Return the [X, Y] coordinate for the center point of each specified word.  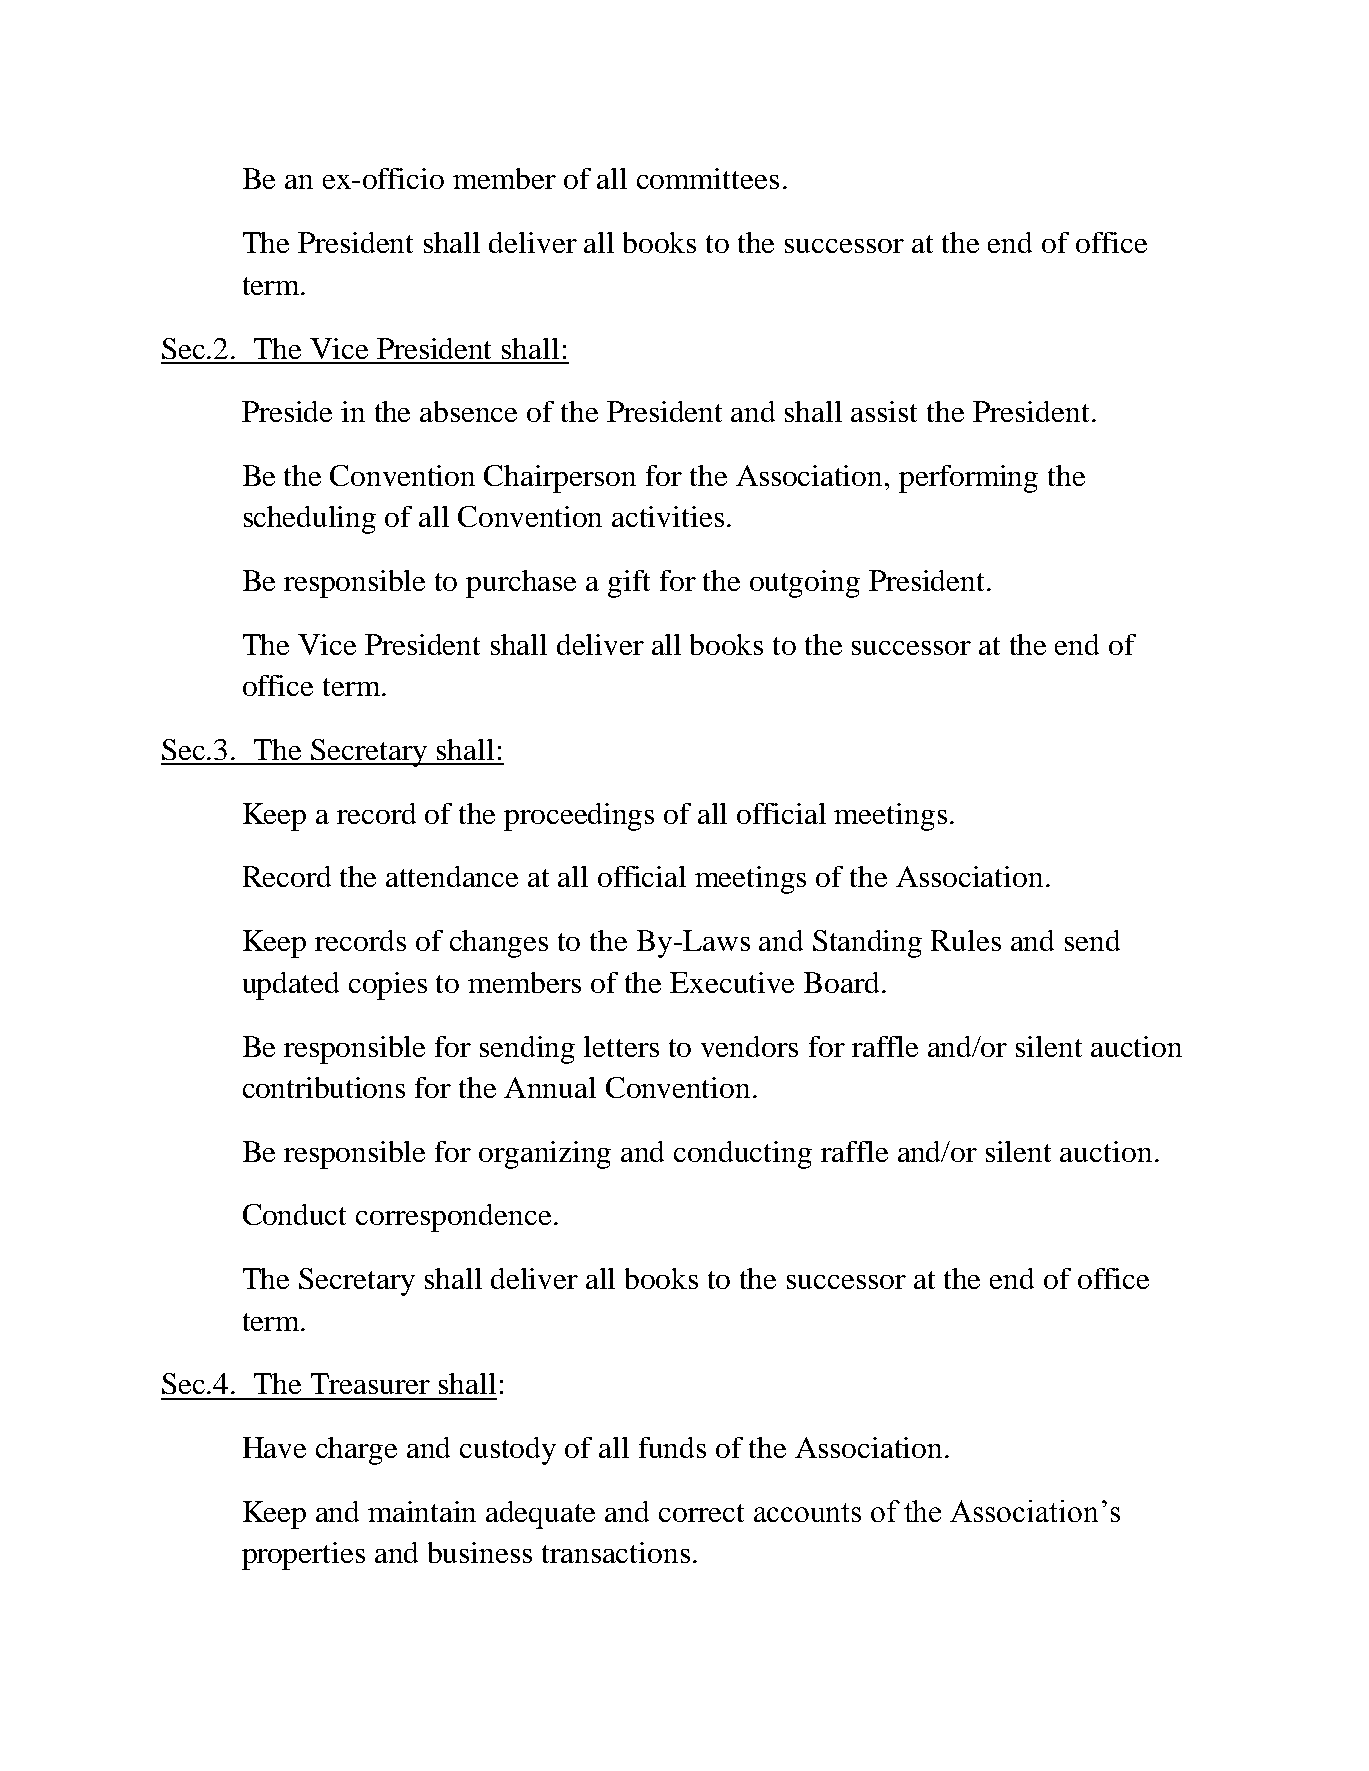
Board [843, 982]
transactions [616, 1552]
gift [629, 584]
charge [356, 1451]
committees [708, 178]
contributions [324, 1087]
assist [884, 411]
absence [468, 411]
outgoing [805, 584]
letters [621, 1046]
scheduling [310, 520]
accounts [807, 1512]
